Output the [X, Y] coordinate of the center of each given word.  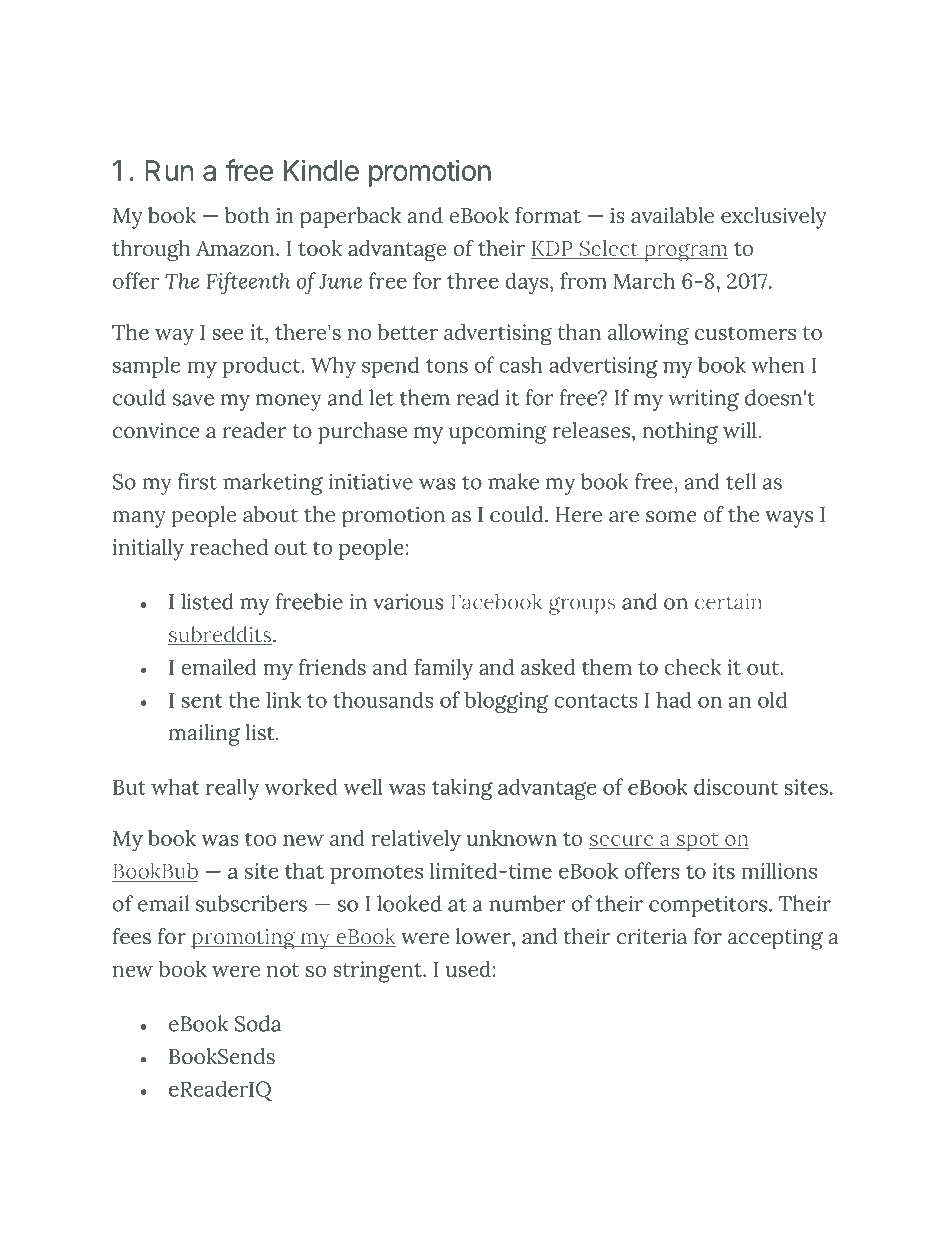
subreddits [221, 635]
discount [736, 786]
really [232, 789]
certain [728, 603]
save [193, 400]
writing [703, 400]
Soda [258, 1023]
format [548, 215]
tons [447, 366]
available [672, 215]
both [247, 215]
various [408, 602]
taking [462, 789]
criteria [652, 936]
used [468, 969]
